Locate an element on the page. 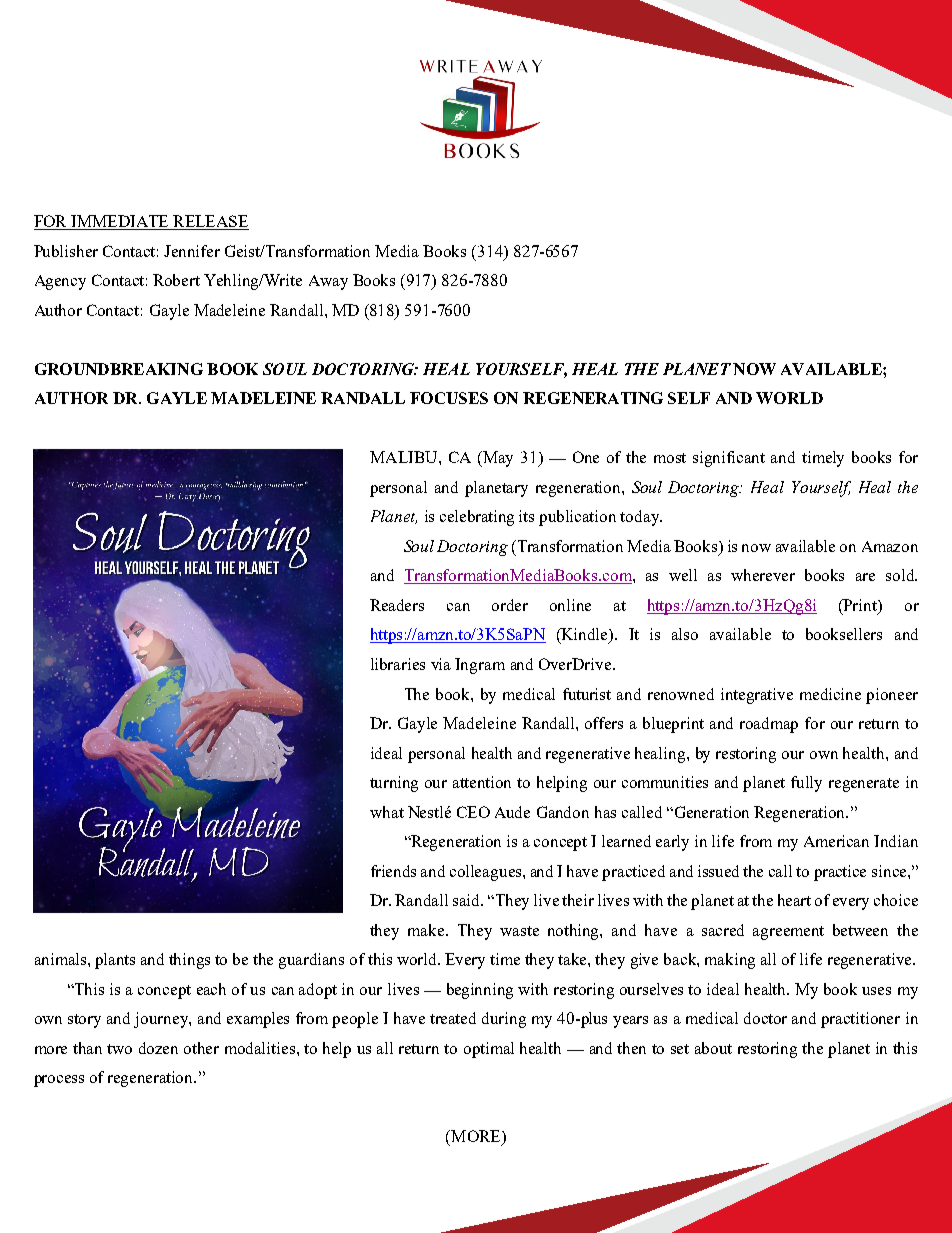 The image size is (952, 1233). REGENERATING is located at coordinates (593, 398).
